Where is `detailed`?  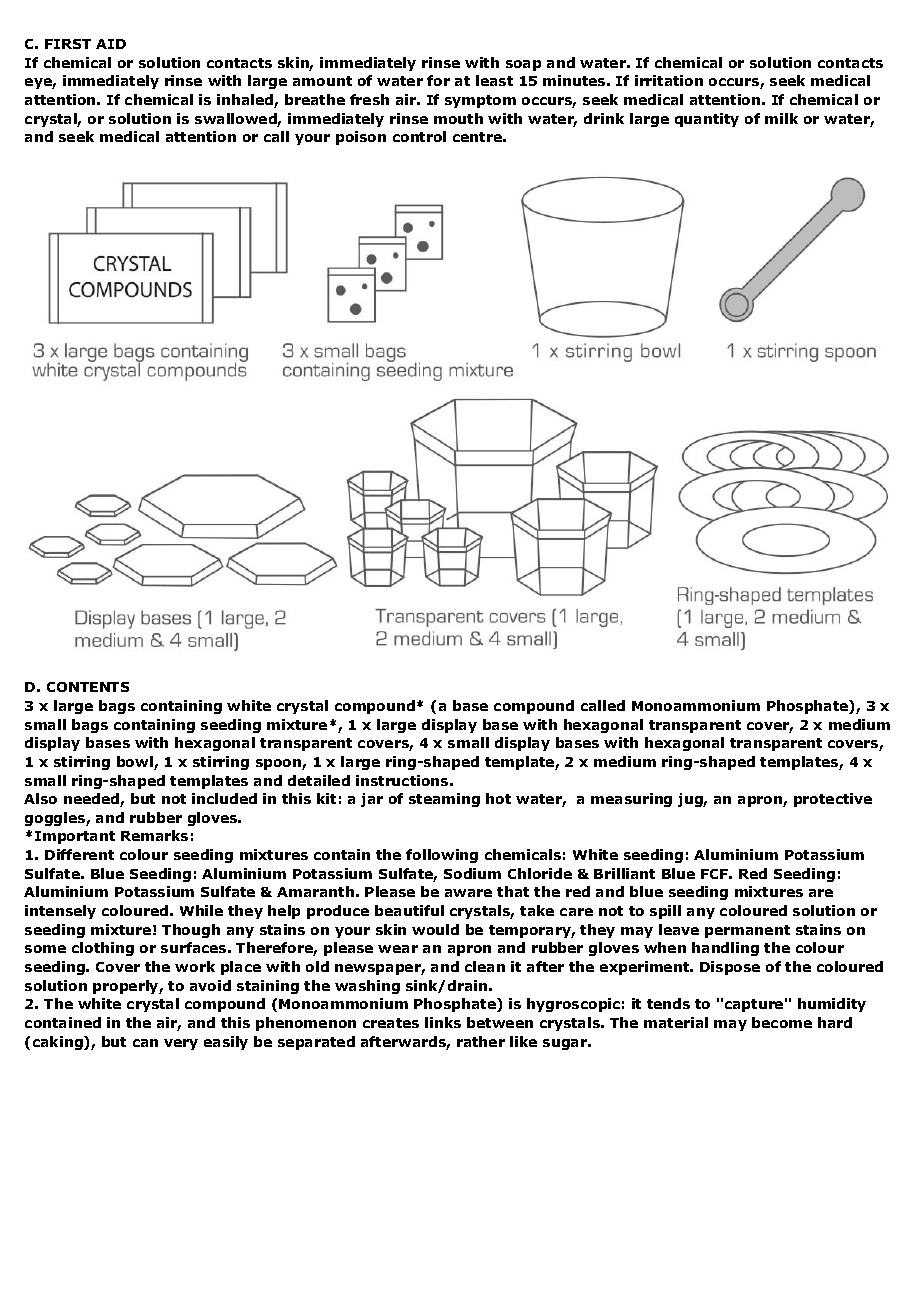
detailed is located at coordinates (319, 780).
